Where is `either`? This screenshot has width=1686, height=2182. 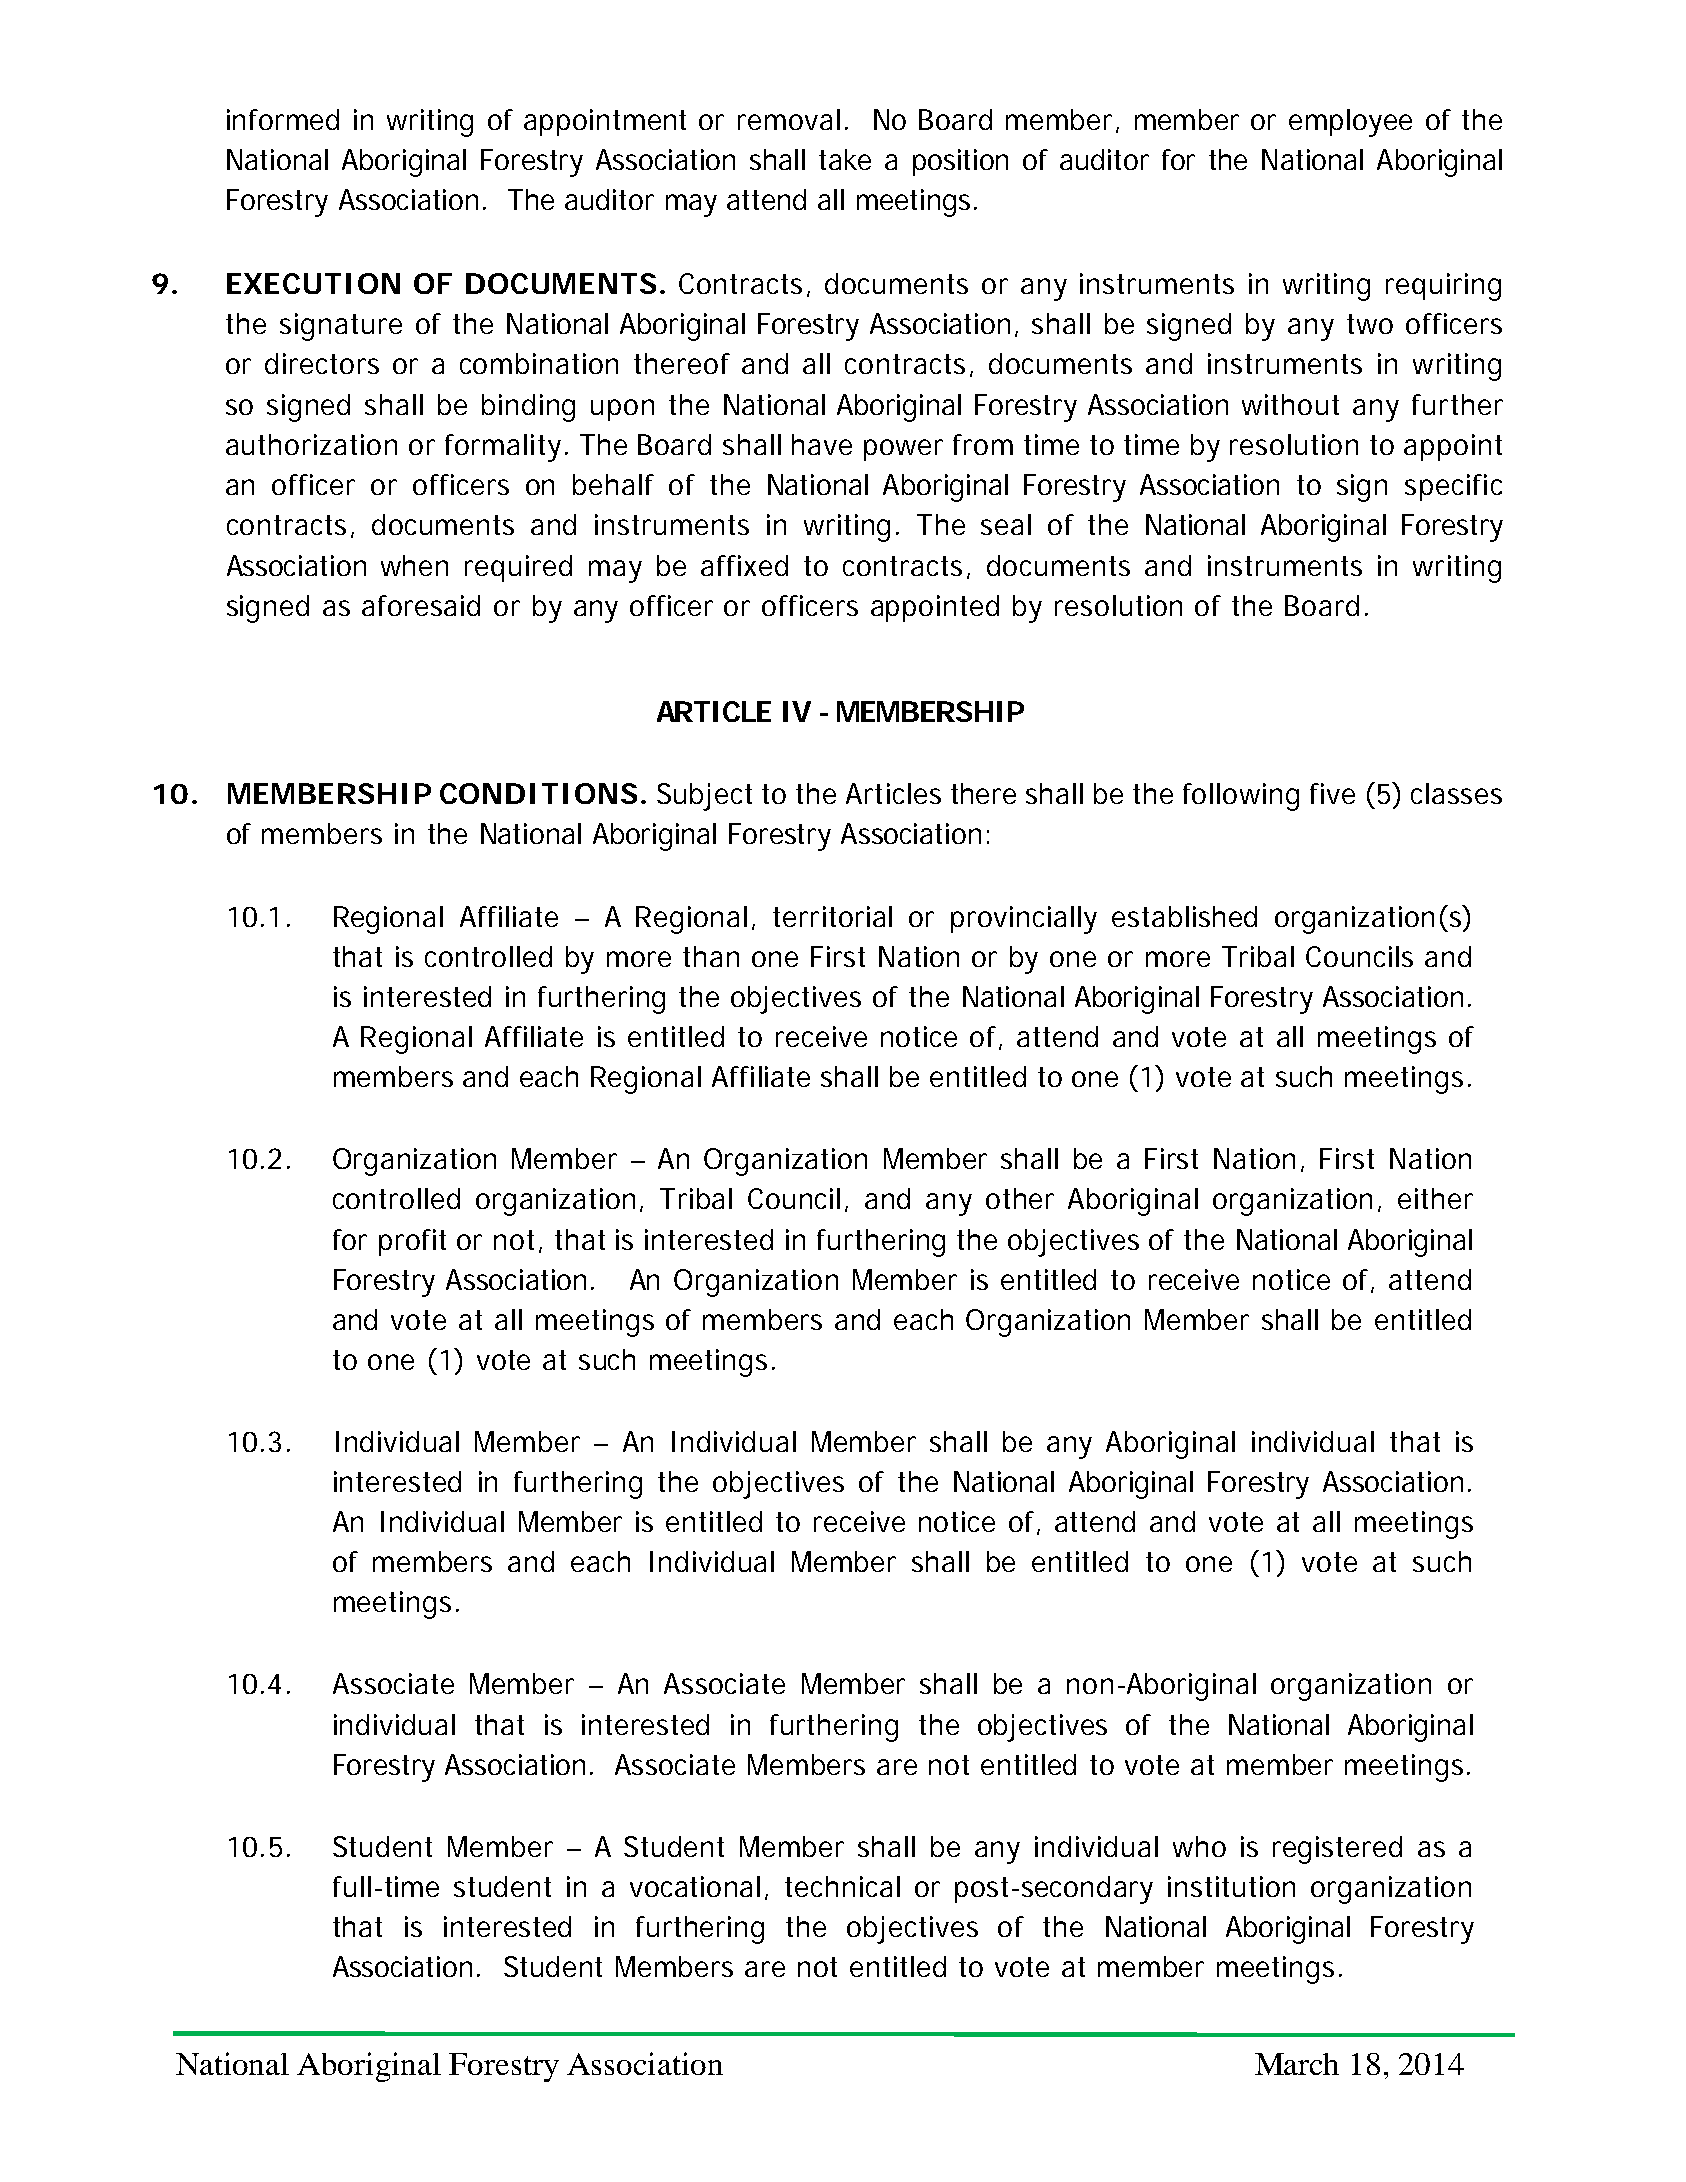
either is located at coordinates (1435, 1198).
